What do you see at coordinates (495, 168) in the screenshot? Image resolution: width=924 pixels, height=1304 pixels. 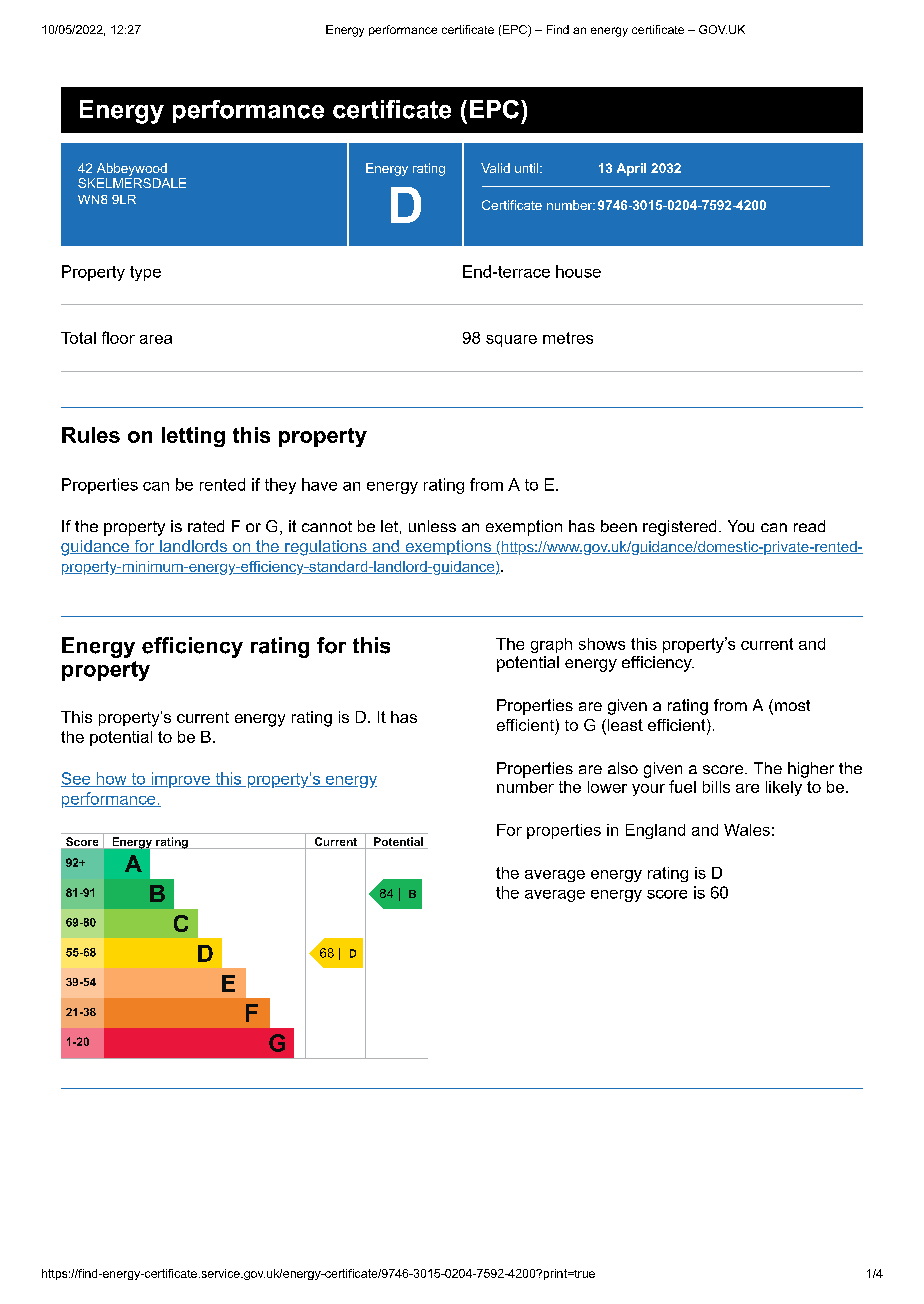 I see `Valid` at bounding box center [495, 168].
